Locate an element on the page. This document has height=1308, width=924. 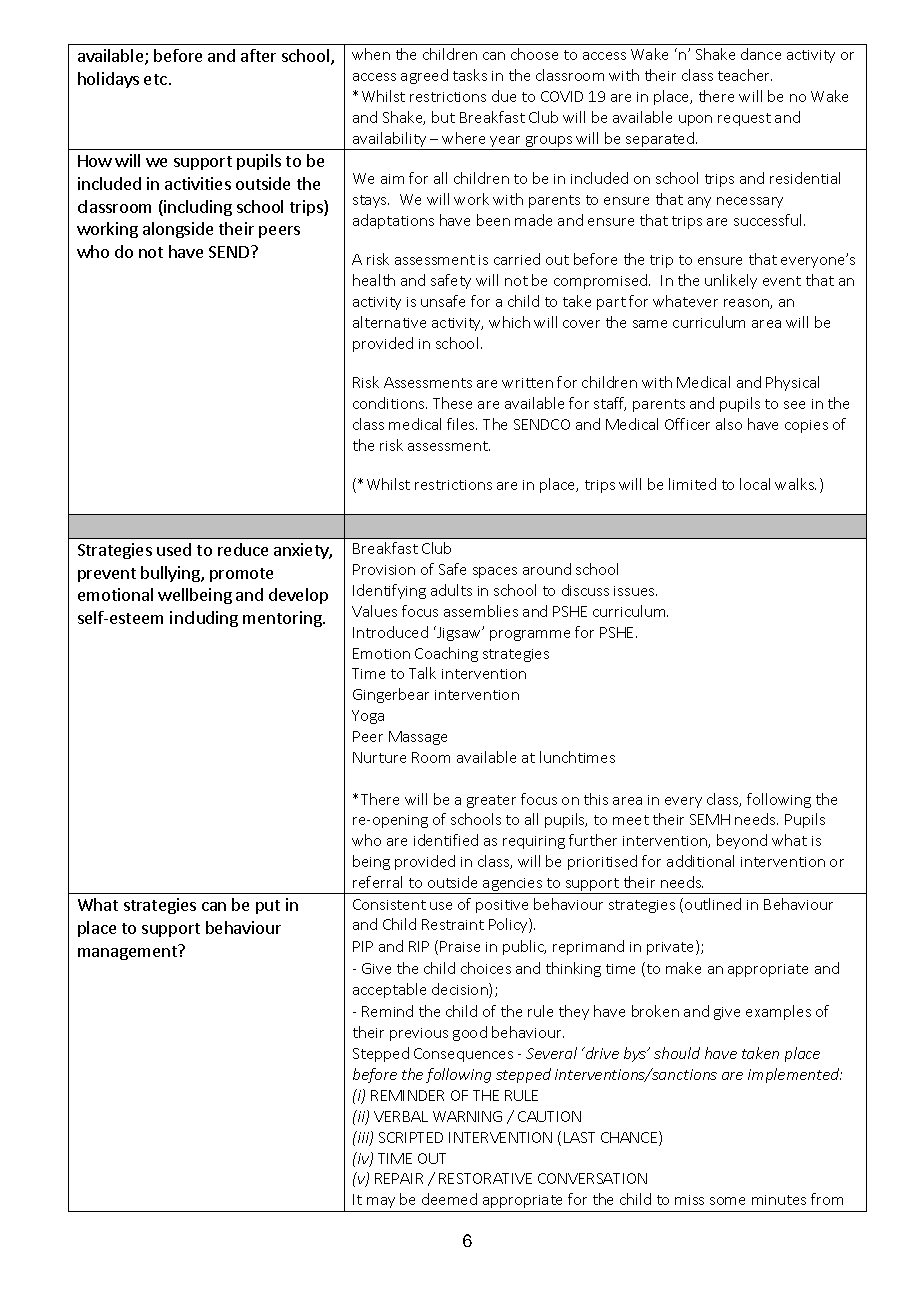
Restraint is located at coordinates (453, 924).
